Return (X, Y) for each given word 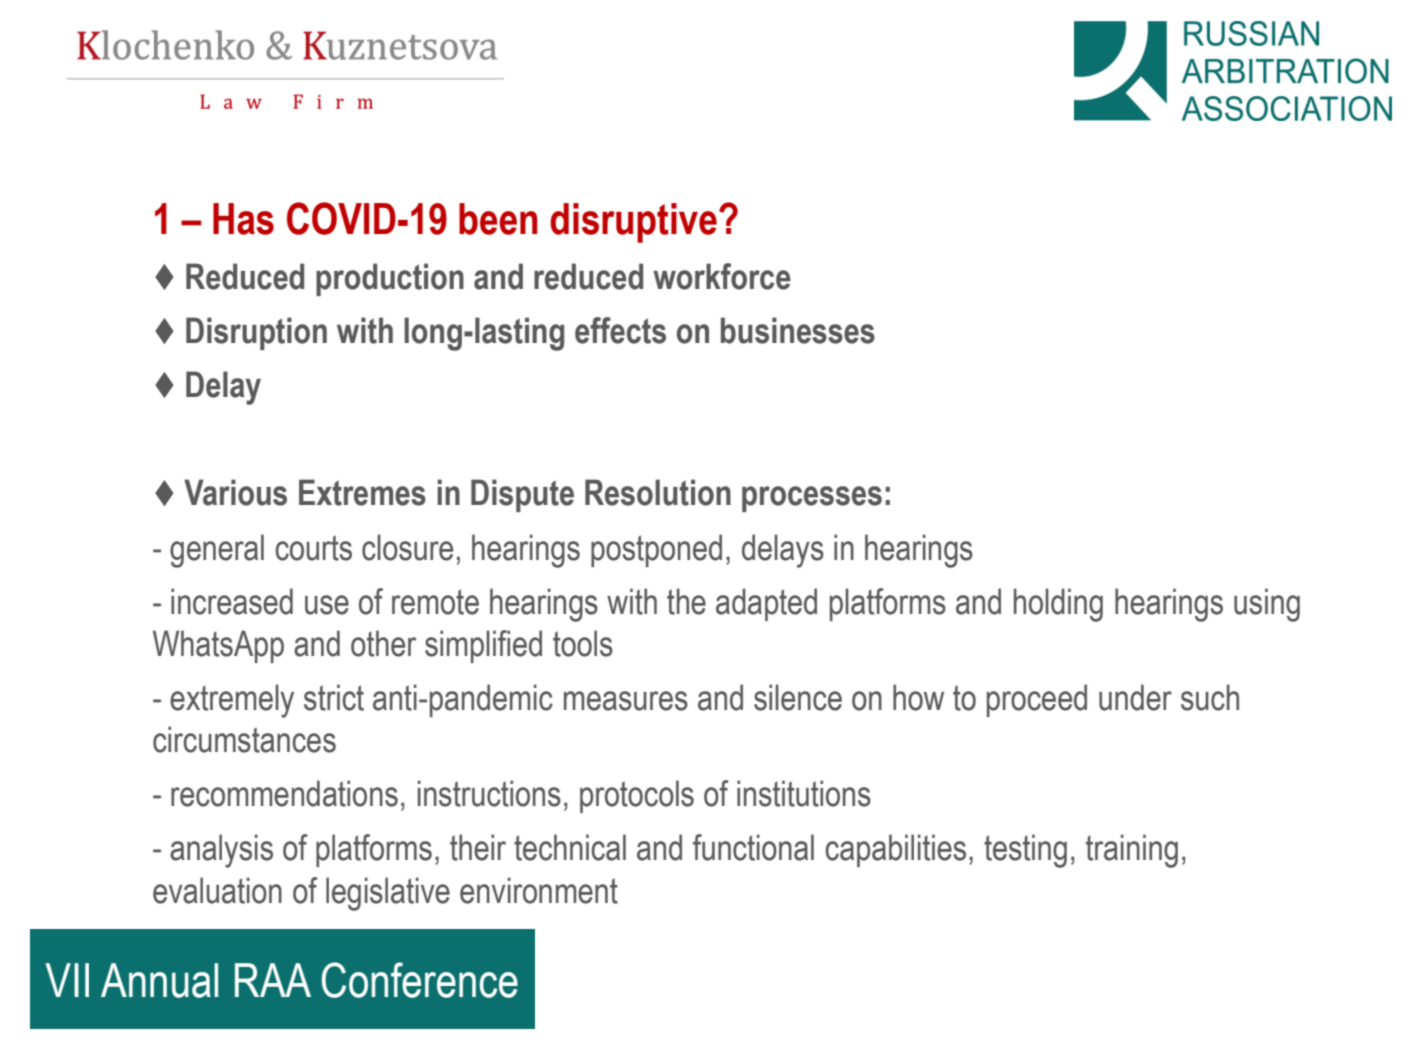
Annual (159, 980)
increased (232, 601)
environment (539, 890)
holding (1058, 605)
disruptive (633, 223)
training (1132, 851)
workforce (722, 276)
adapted (766, 604)
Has (243, 219)
